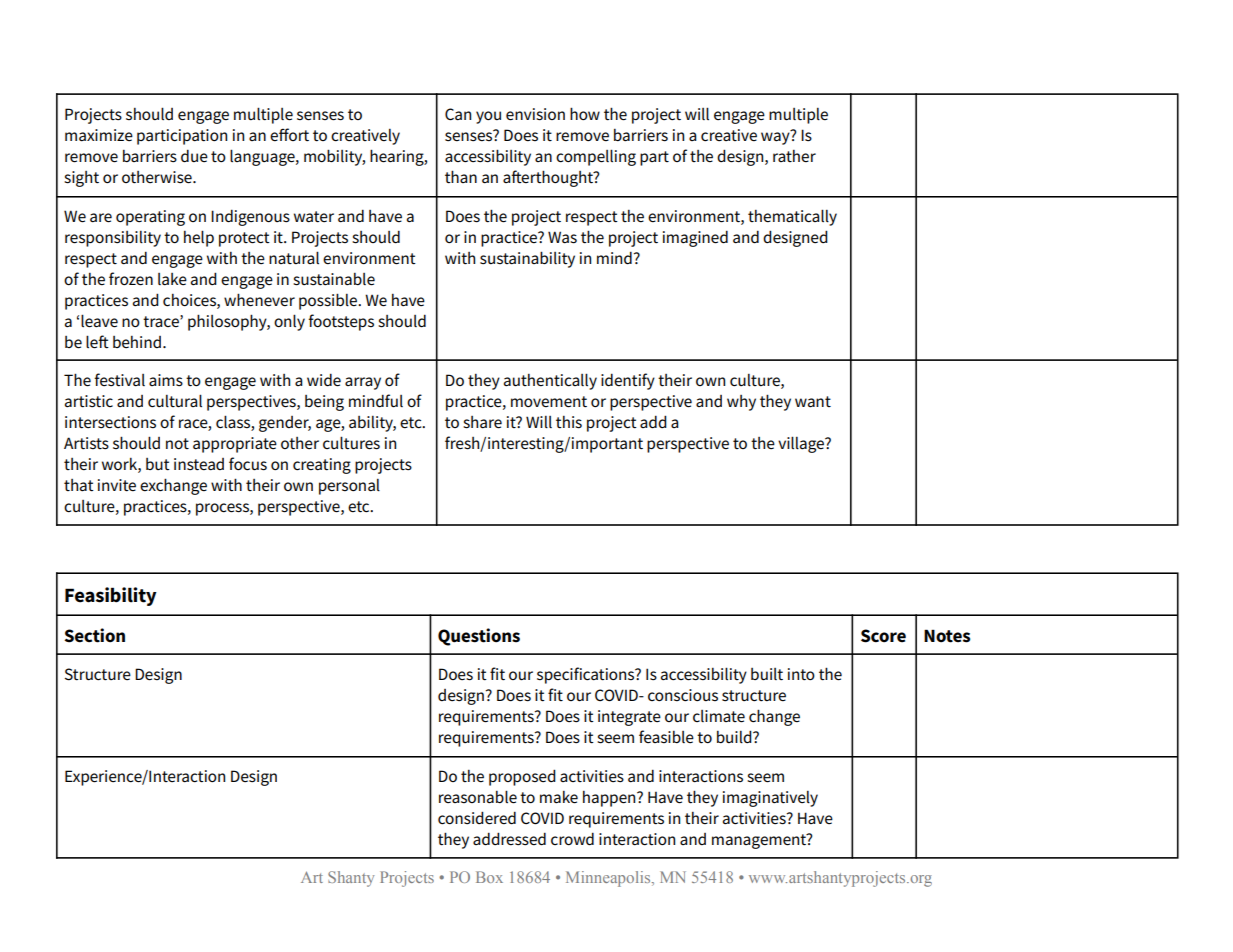 The width and height of the screenshot is (1233, 952). Describe the element at coordinates (509, 839) in the screenshot. I see `addressed` at that location.
